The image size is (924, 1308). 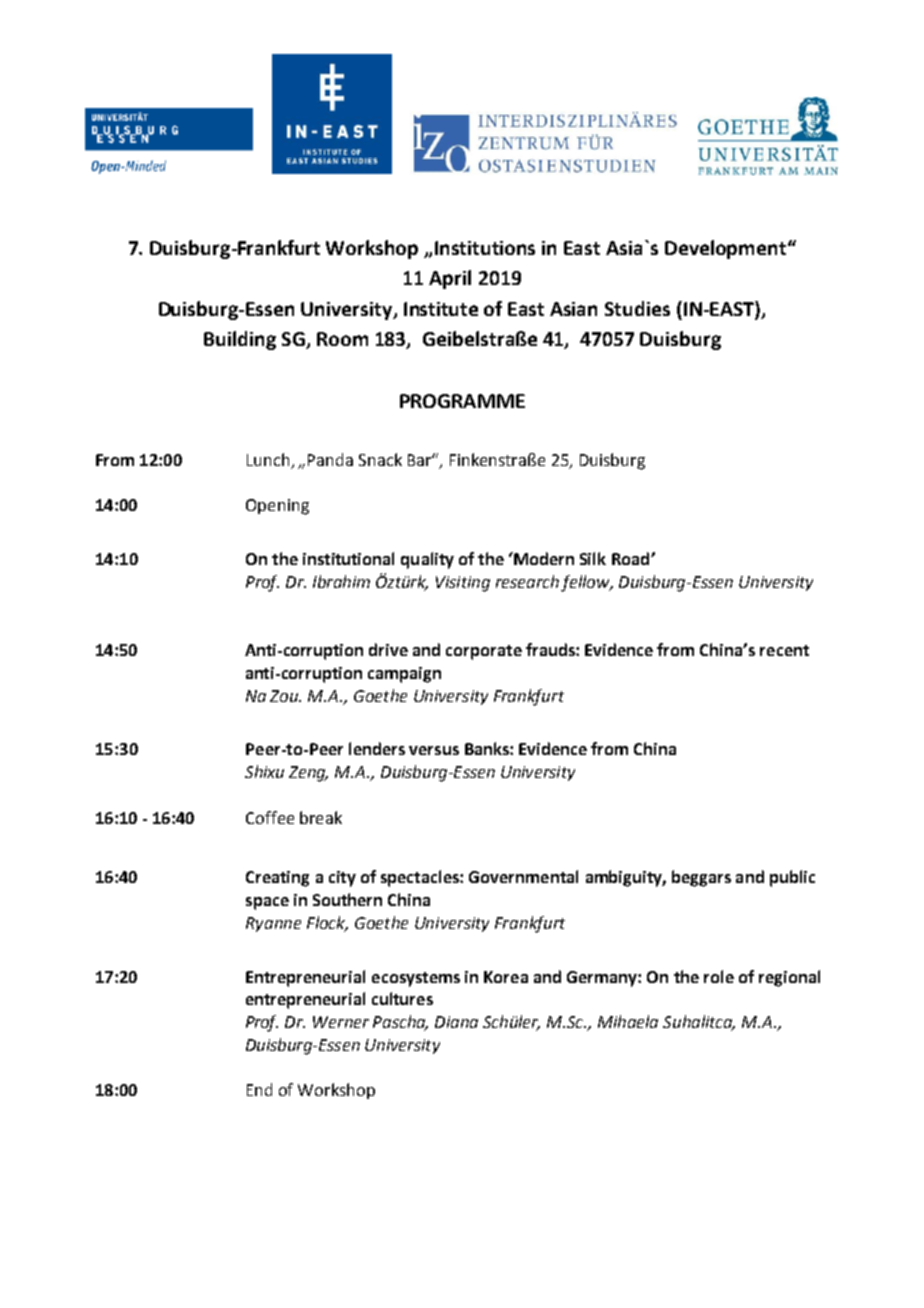 I want to click on recent, so click(x=784, y=650).
